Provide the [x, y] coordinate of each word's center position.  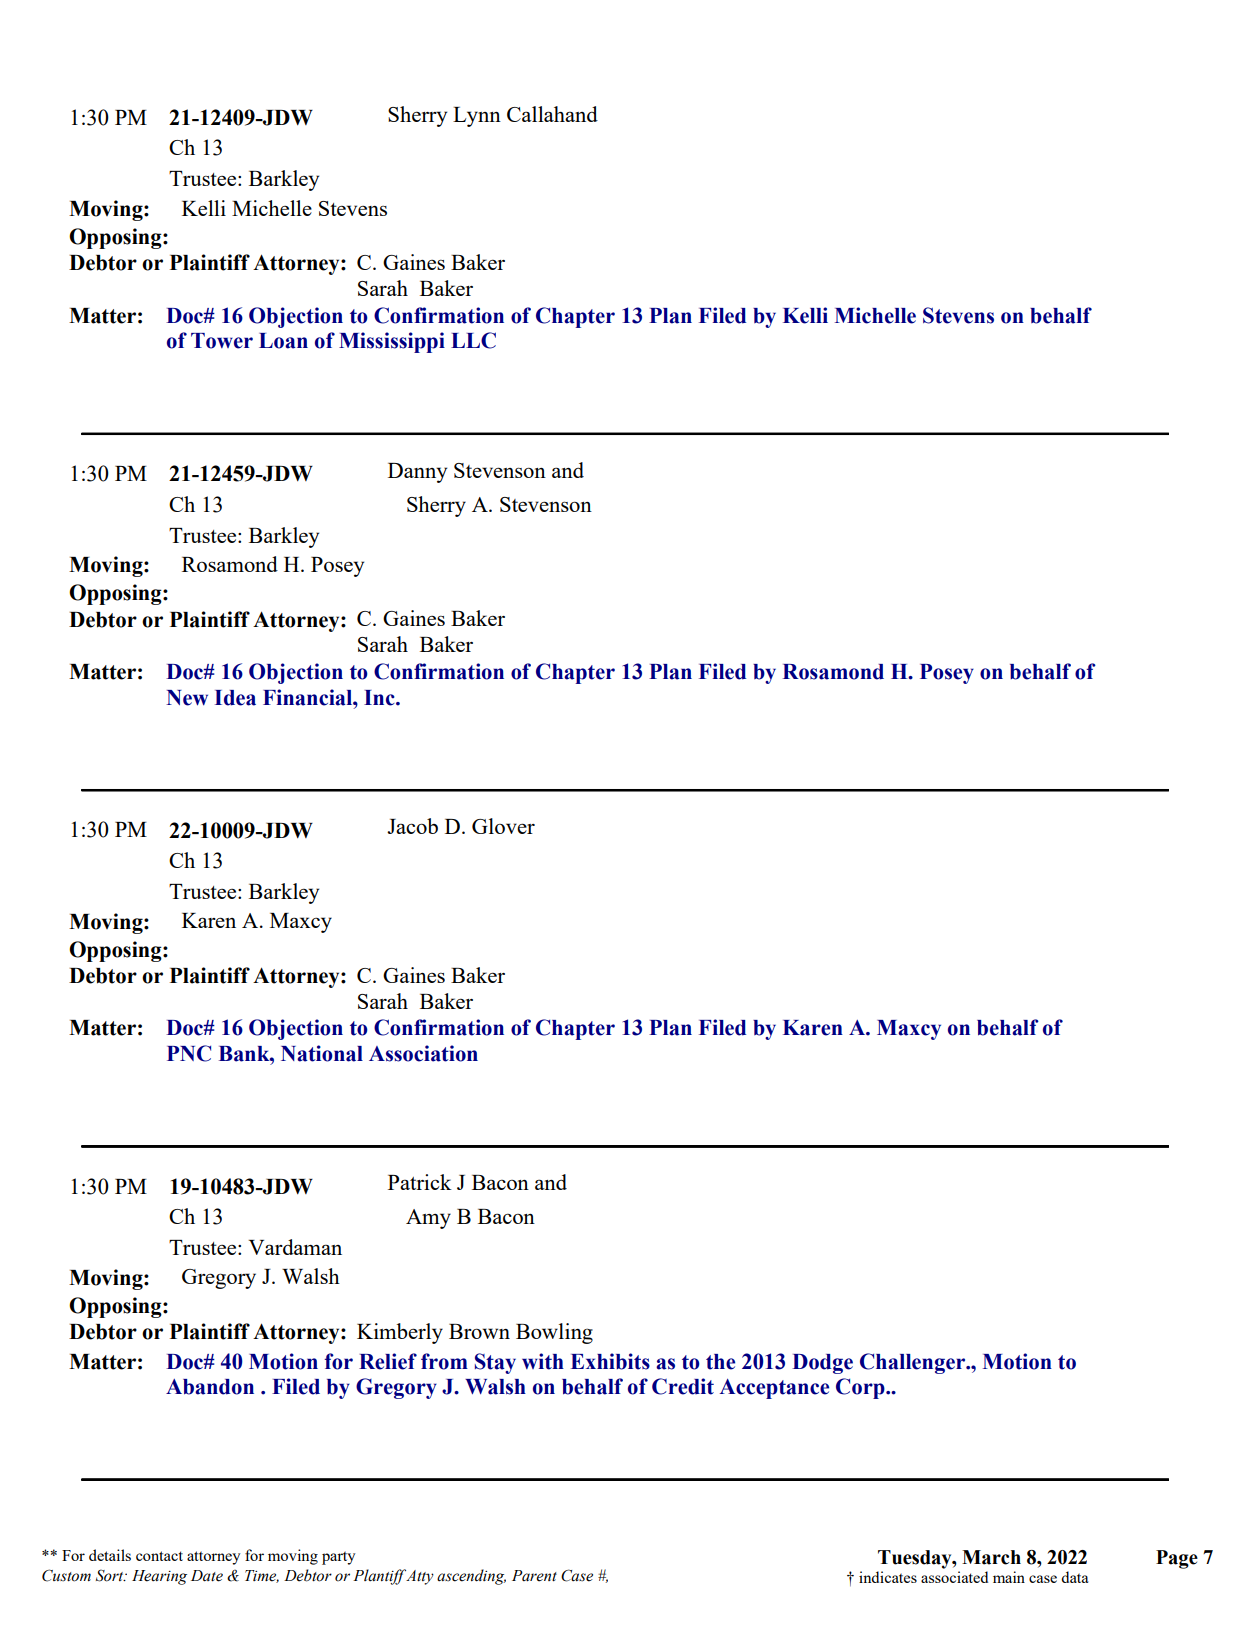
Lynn [477, 117]
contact [159, 1556]
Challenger [913, 1363]
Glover [503, 826]
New [187, 698]
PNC [189, 1053]
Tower [222, 341]
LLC [473, 340]
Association [423, 1053]
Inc [380, 698]
